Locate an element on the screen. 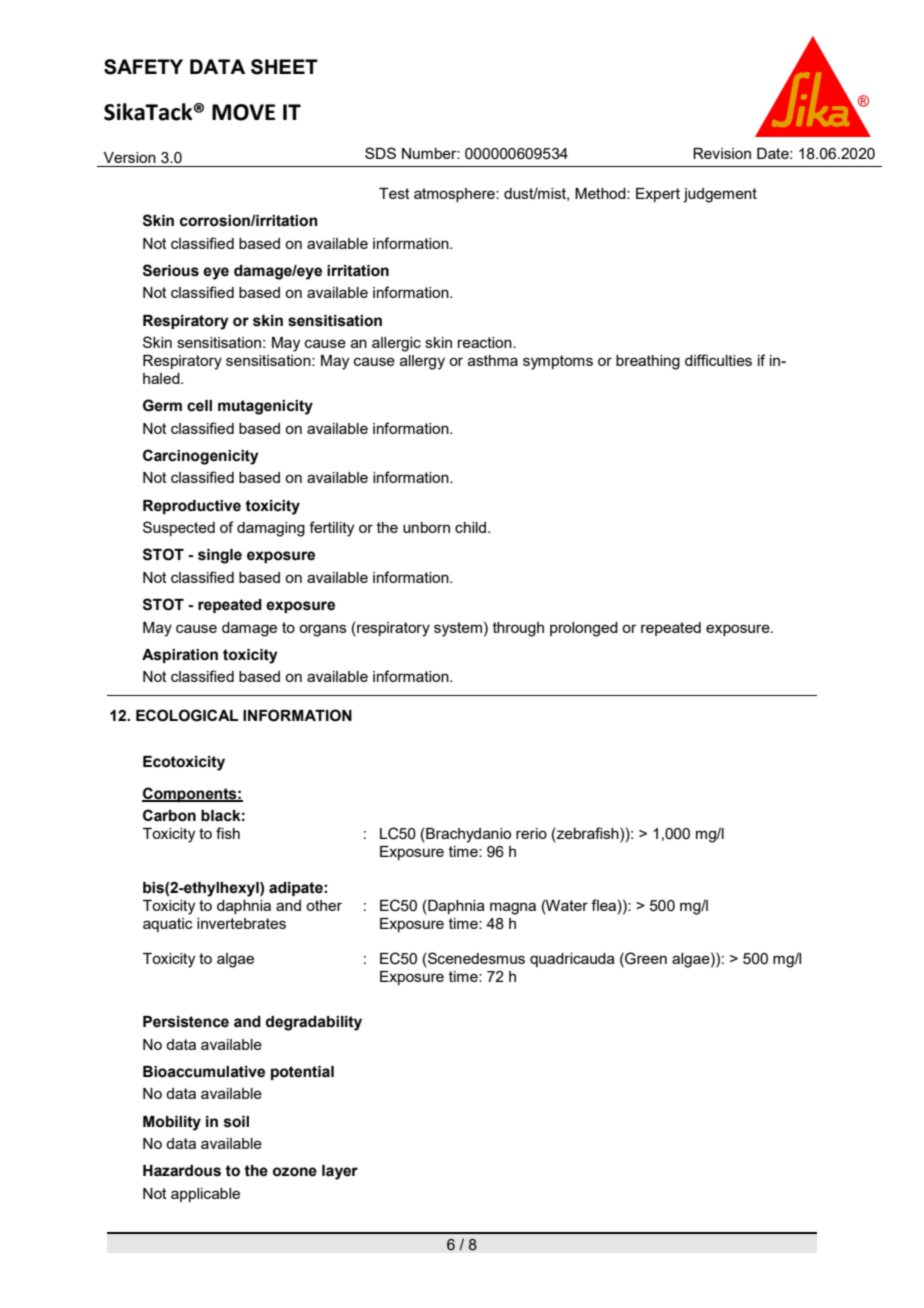  ozone is located at coordinates (295, 1172).
